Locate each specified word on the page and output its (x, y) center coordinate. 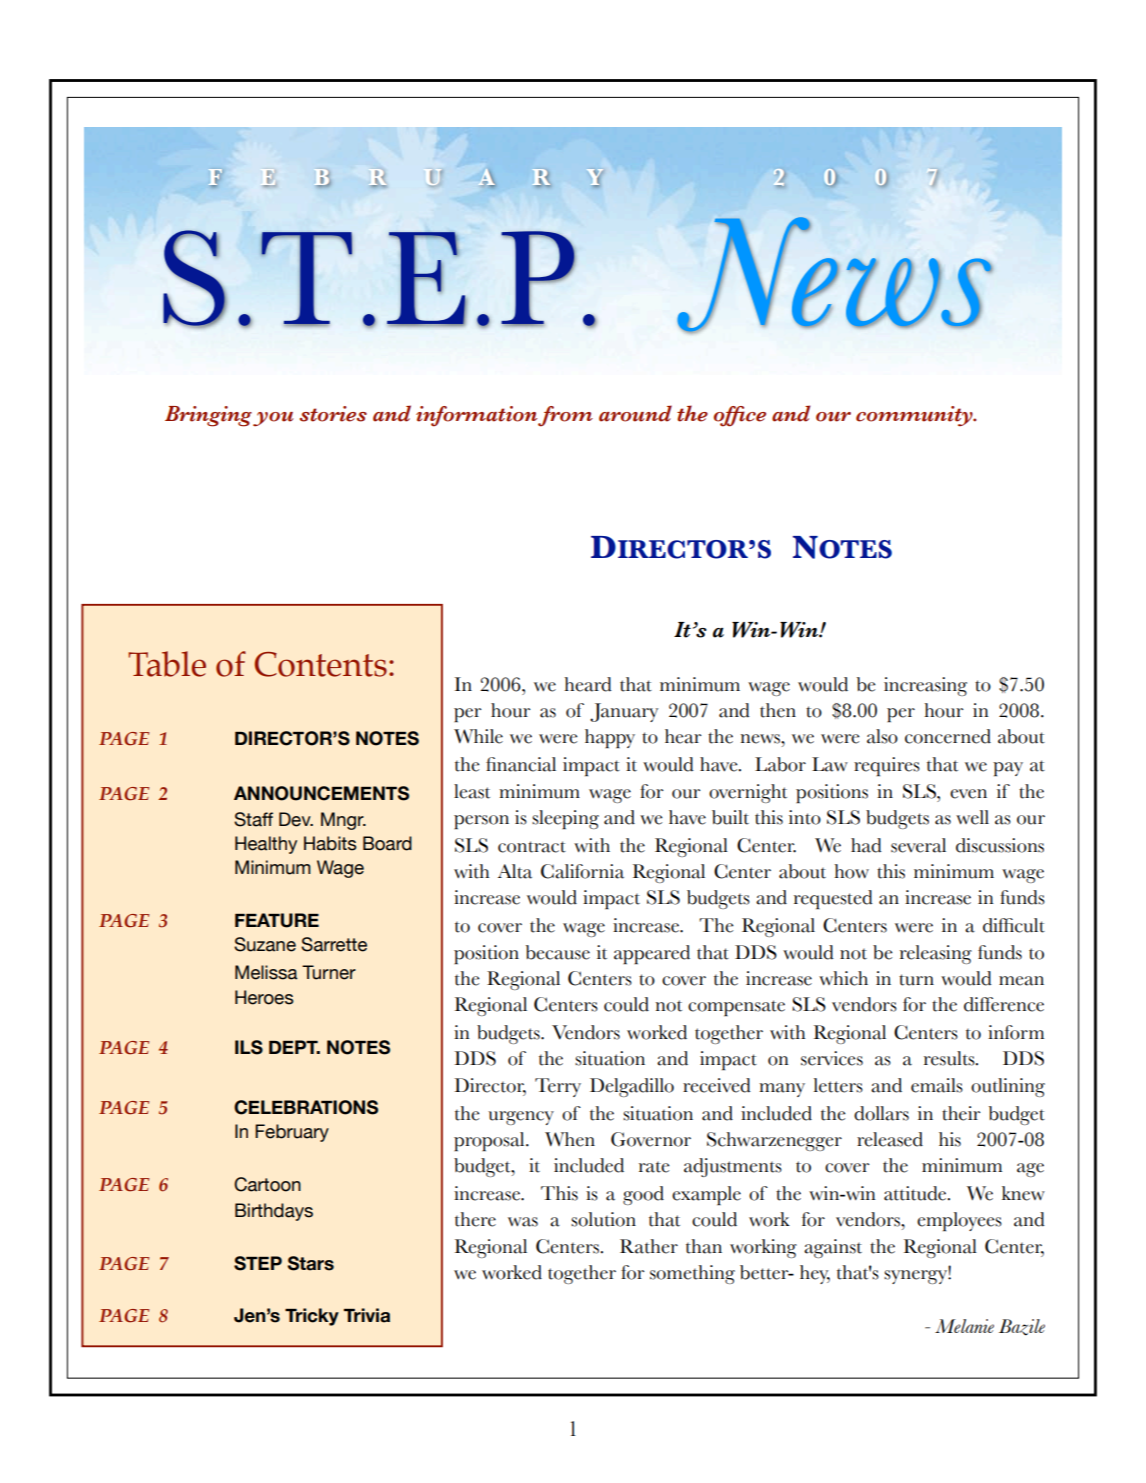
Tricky (312, 1317)
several (918, 845)
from (565, 416)
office (740, 416)
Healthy (266, 845)
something (692, 1274)
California (582, 871)
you (273, 419)
